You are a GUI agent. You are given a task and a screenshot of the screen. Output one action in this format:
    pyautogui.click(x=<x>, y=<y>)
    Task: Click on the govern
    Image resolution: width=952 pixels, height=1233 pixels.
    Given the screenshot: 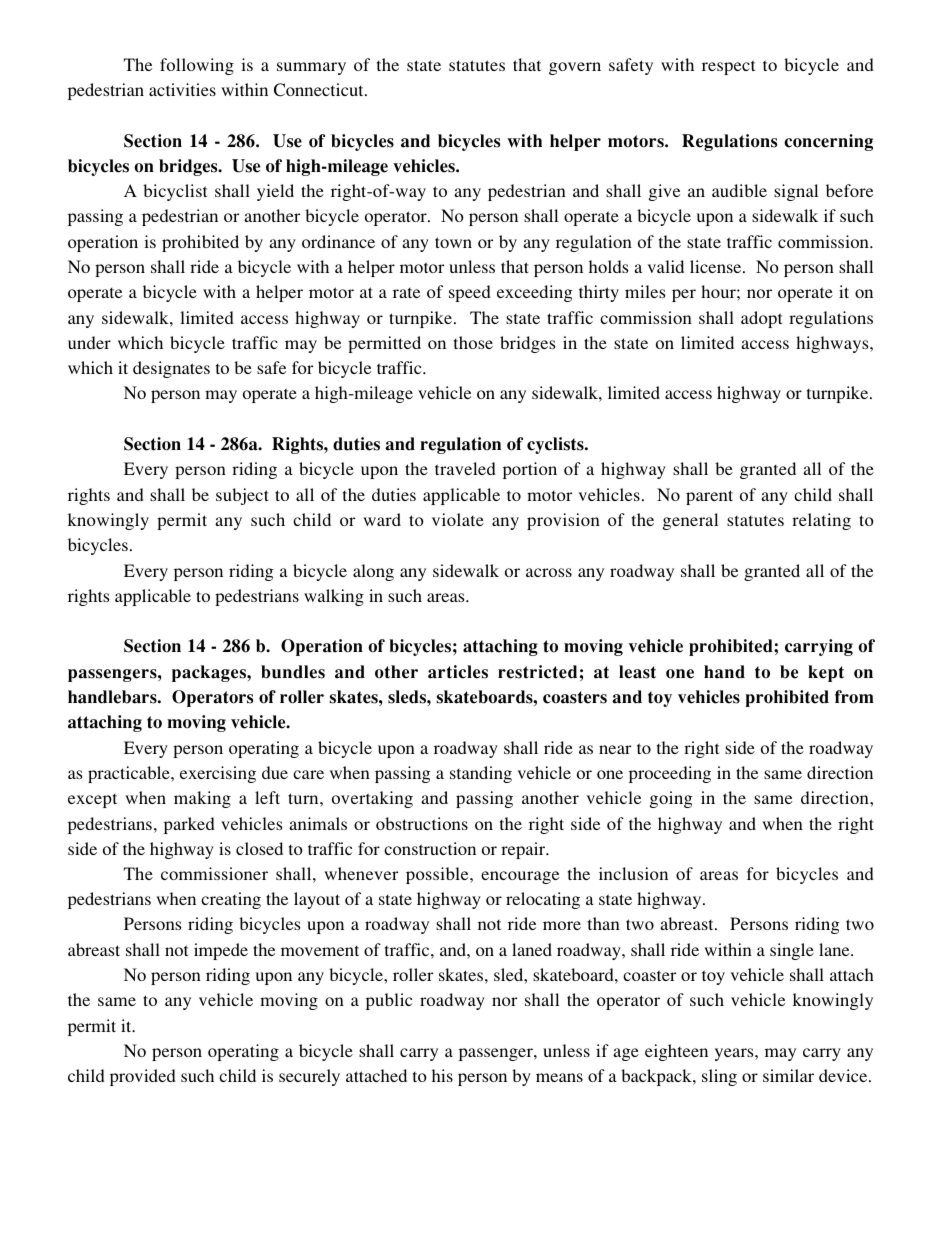 What is the action you would take?
    pyautogui.click(x=575, y=68)
